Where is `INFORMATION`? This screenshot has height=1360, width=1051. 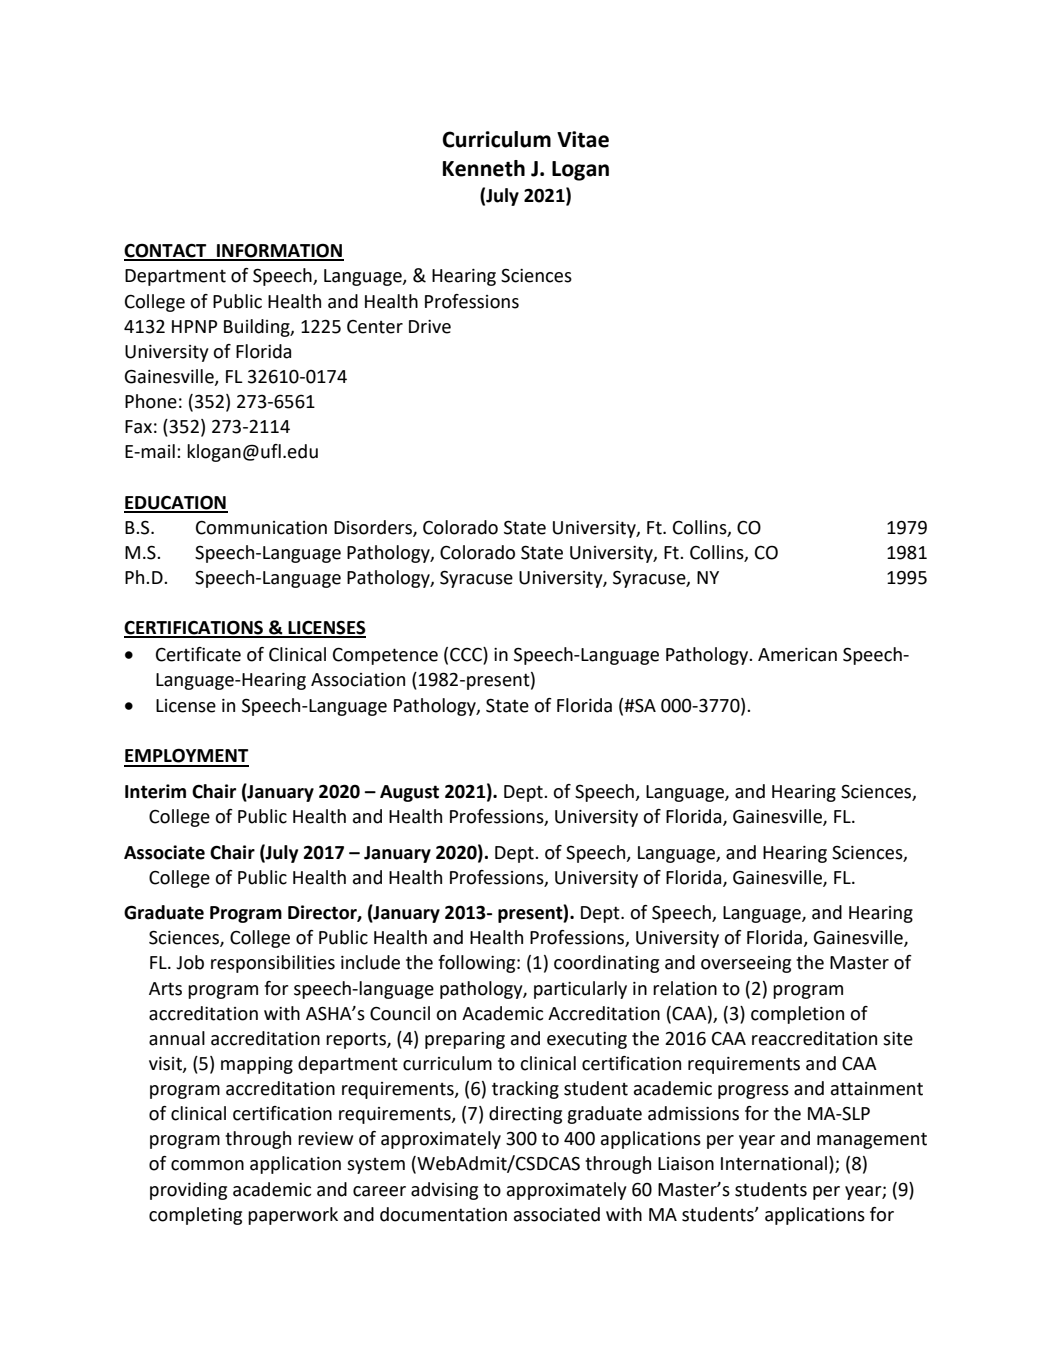 INFORMATION is located at coordinates (279, 251).
